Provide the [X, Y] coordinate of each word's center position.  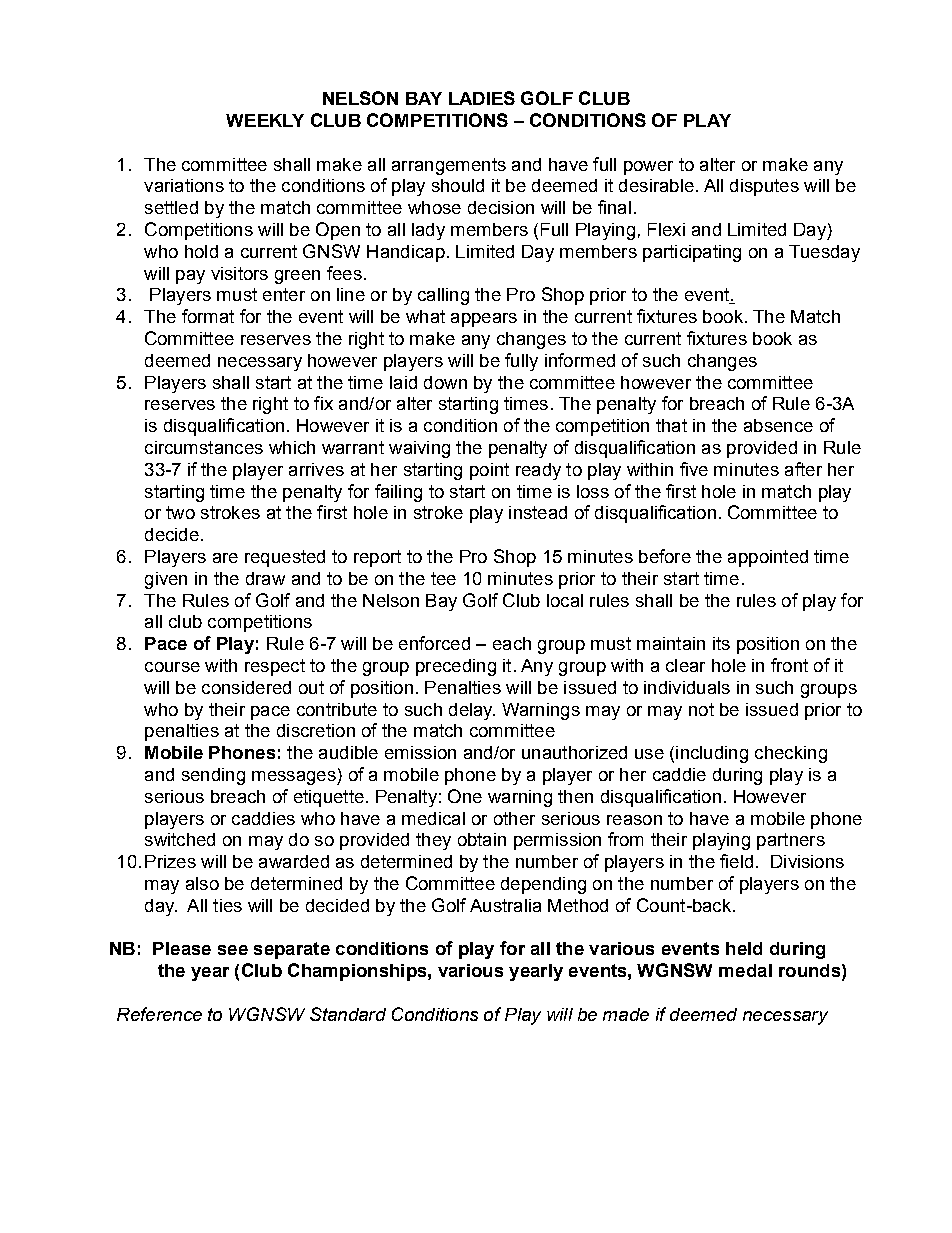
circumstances [204, 447]
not [701, 709]
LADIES [482, 98]
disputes [764, 187]
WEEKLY [265, 120]
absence [778, 425]
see [233, 950]
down [445, 382]
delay [472, 711]
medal [745, 970]
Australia [505, 905]
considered [246, 687]
